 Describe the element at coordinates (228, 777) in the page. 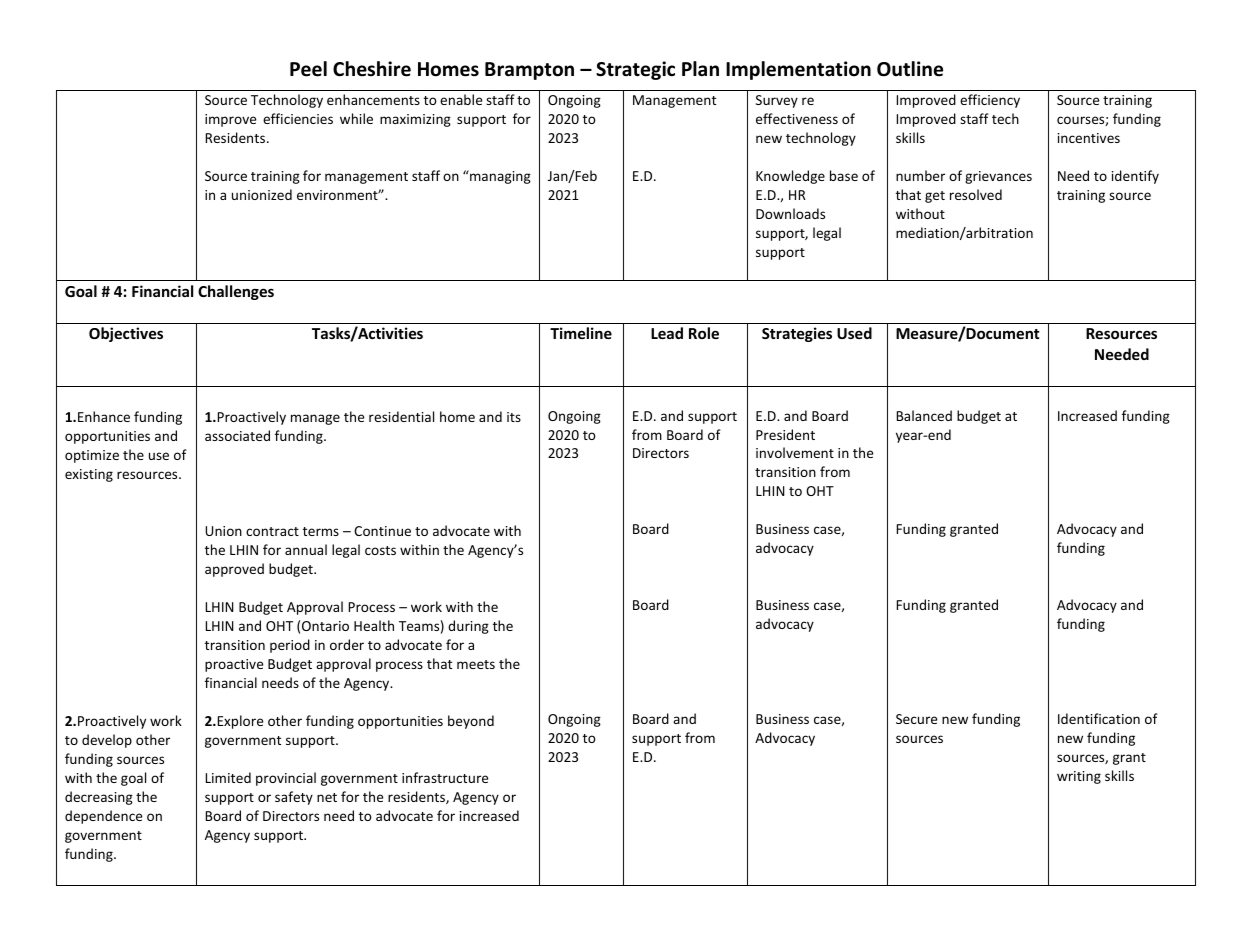

I see `Limited` at that location.
